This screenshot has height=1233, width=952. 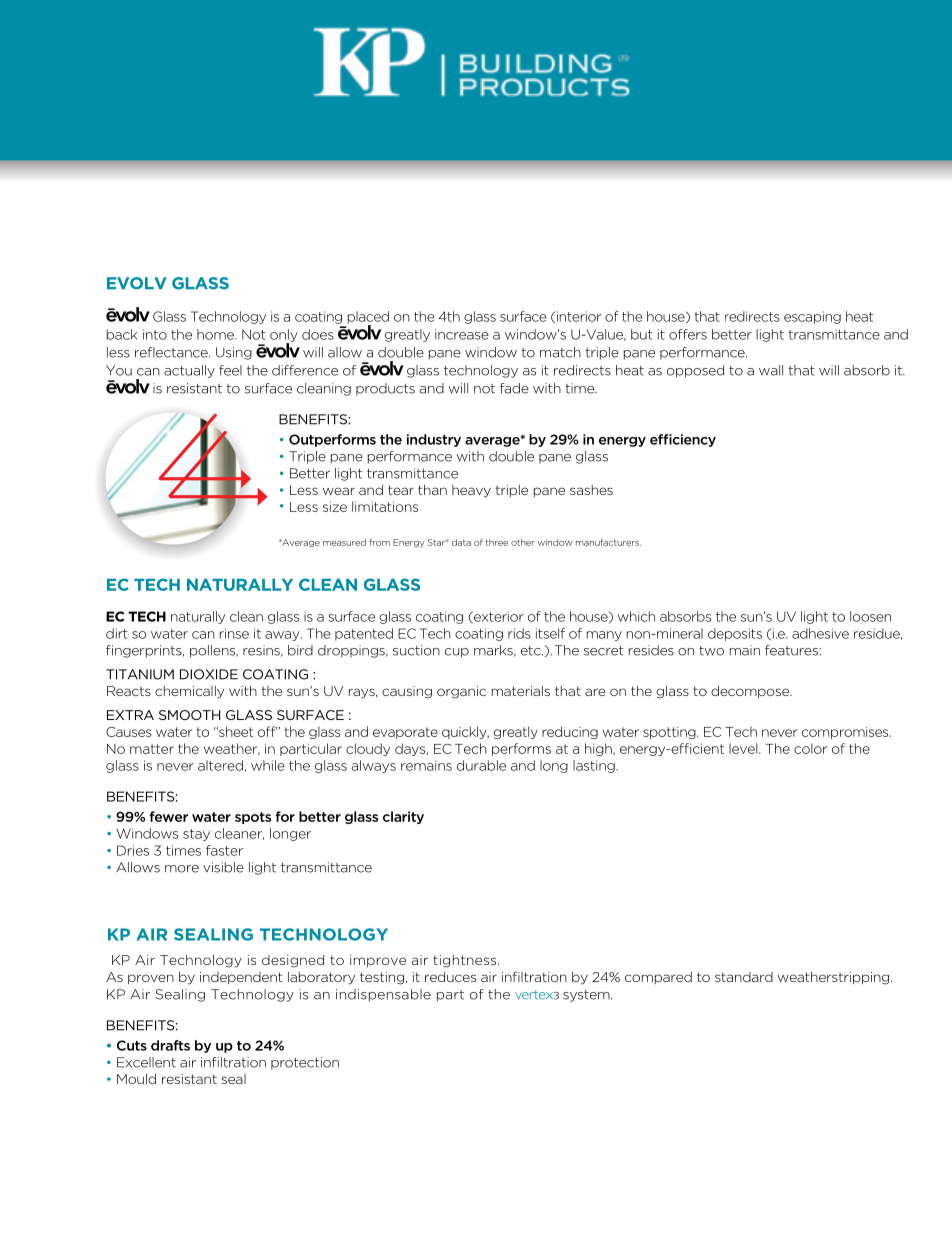 What do you see at coordinates (587, 996) in the screenshot?
I see `system` at bounding box center [587, 996].
